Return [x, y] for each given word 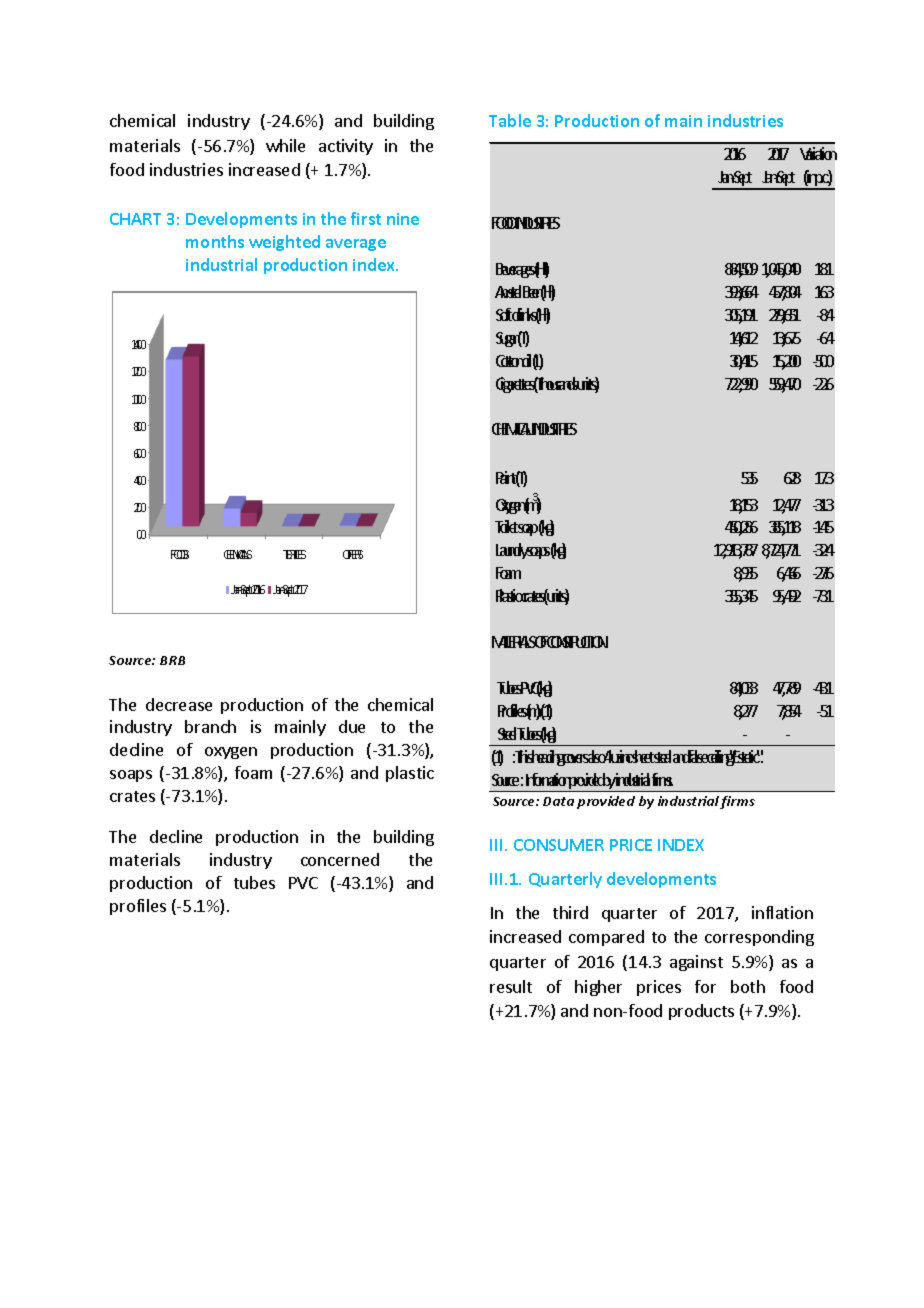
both [748, 986]
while [285, 145]
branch [210, 726]
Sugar [506, 339]
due [352, 726]
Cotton [508, 361]
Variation [817, 153]
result [511, 986]
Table [510, 120]
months [215, 241]
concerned [340, 859]
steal [661, 756]
